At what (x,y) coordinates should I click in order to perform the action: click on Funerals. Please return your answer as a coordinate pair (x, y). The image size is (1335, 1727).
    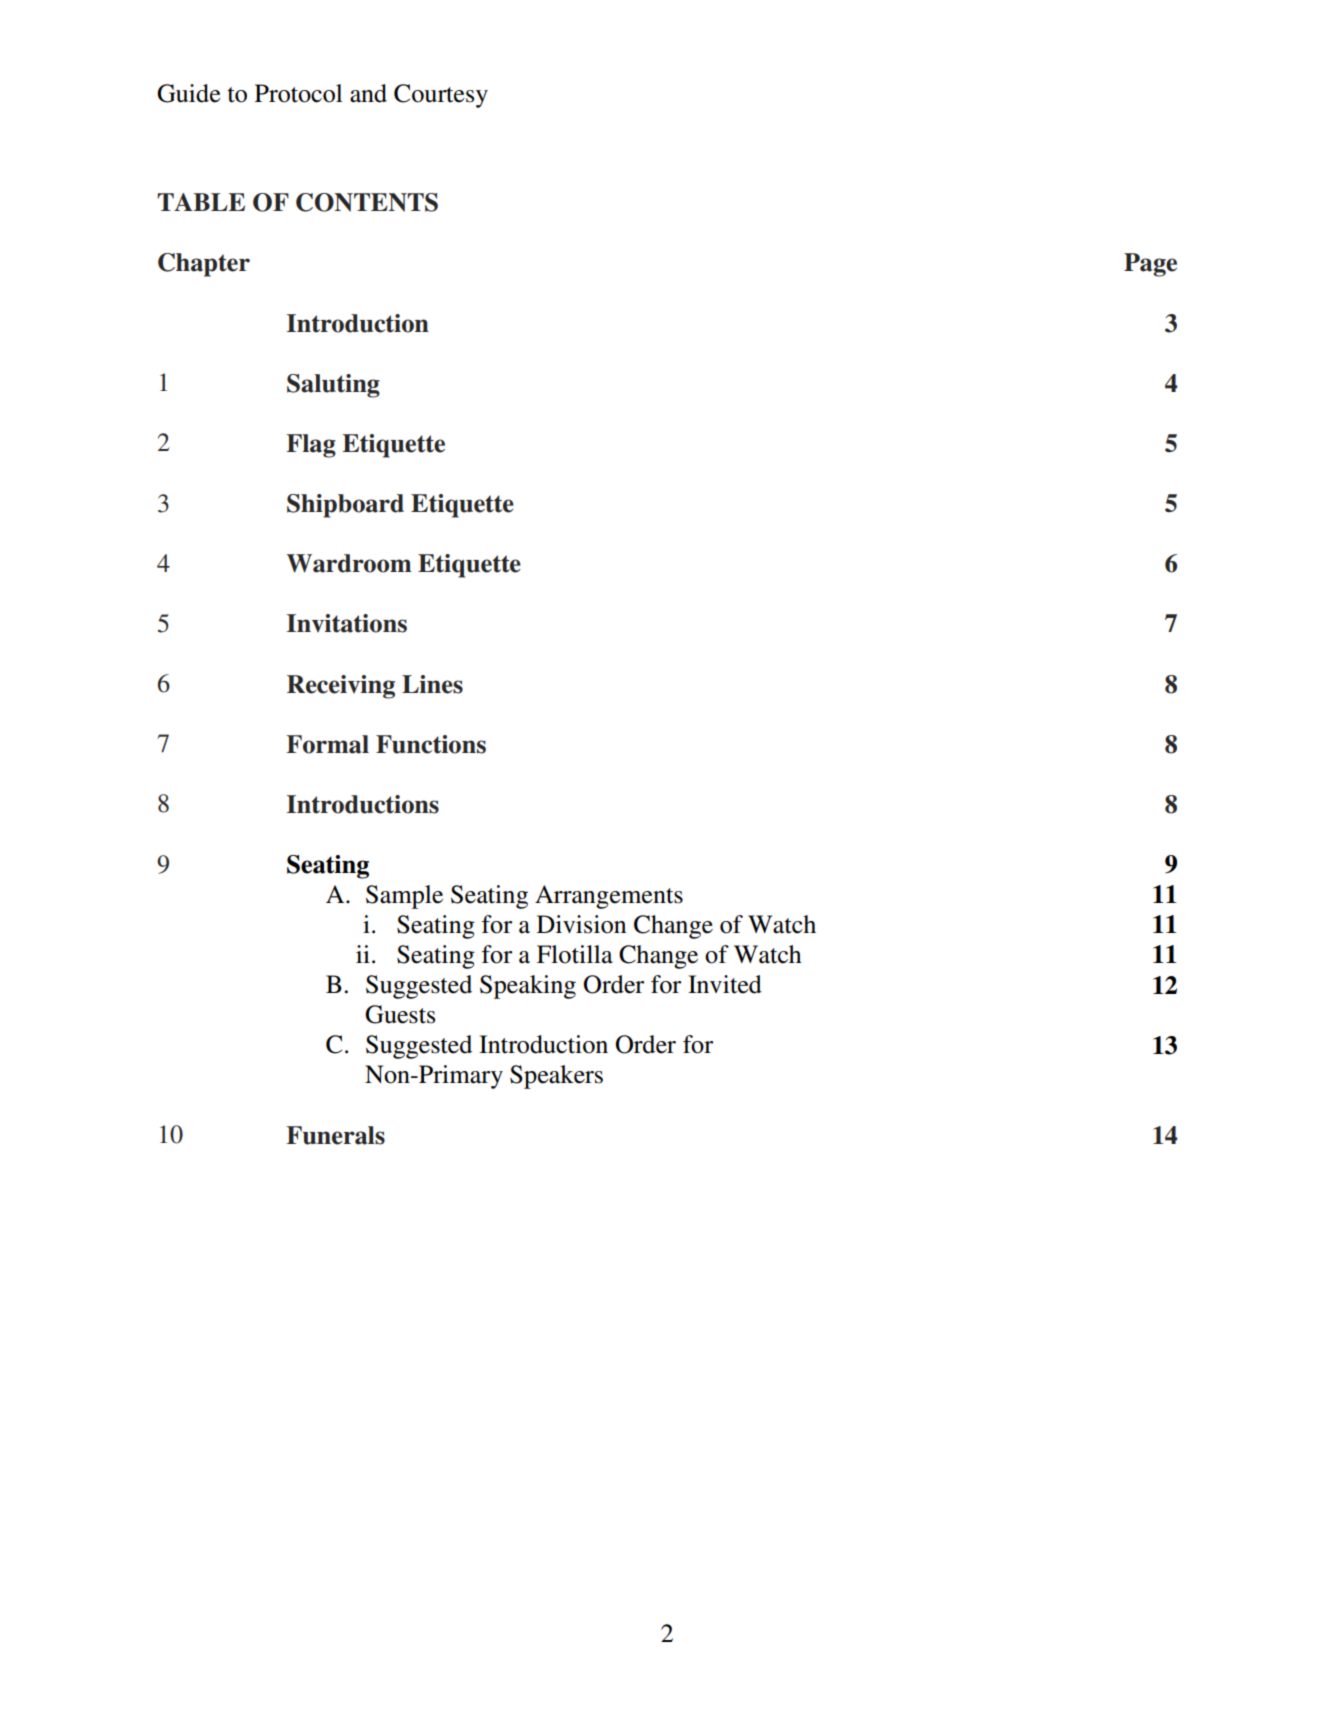
    Looking at the image, I should click on (336, 1135).
